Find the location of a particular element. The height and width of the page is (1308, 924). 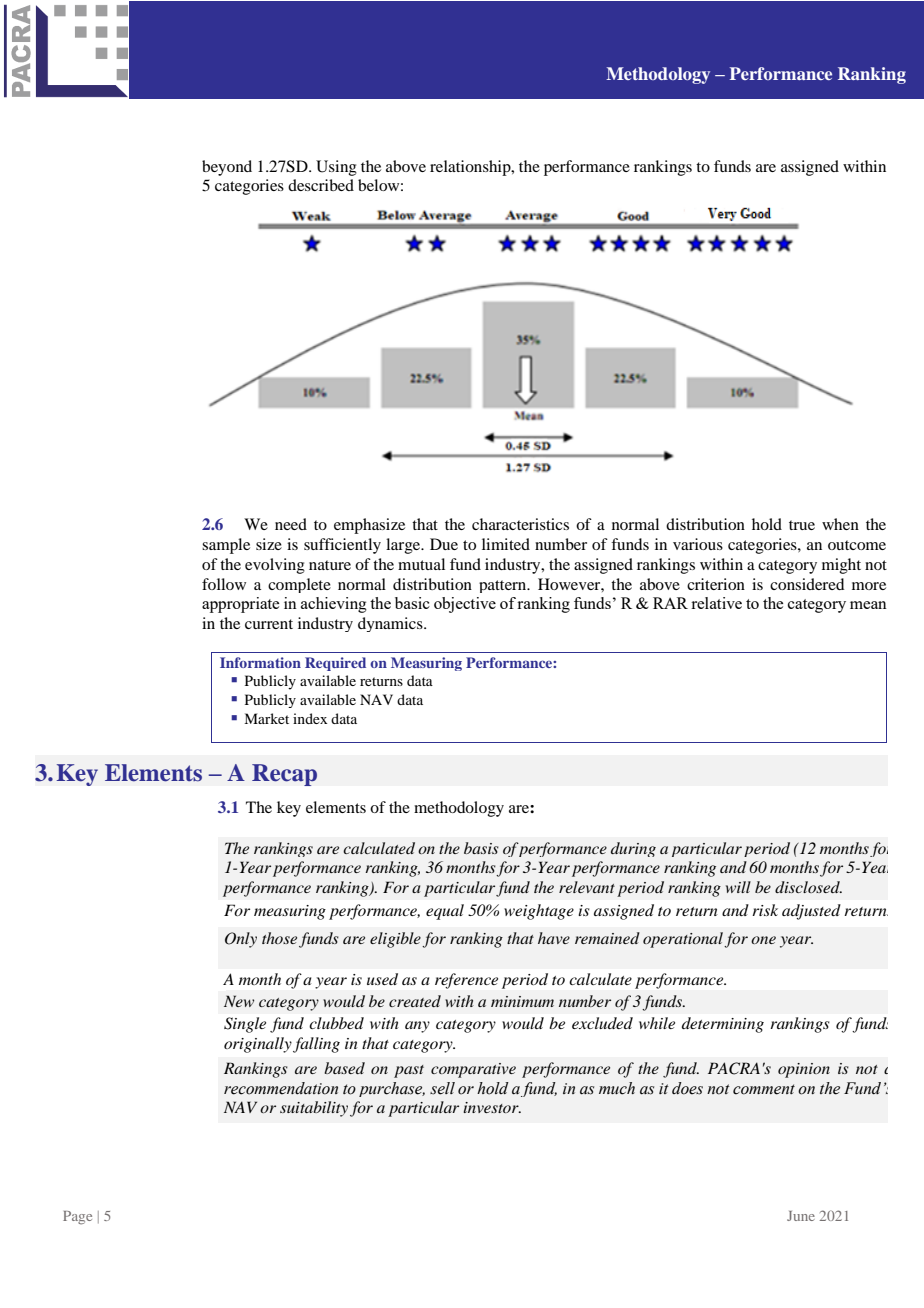

true is located at coordinates (802, 525).
